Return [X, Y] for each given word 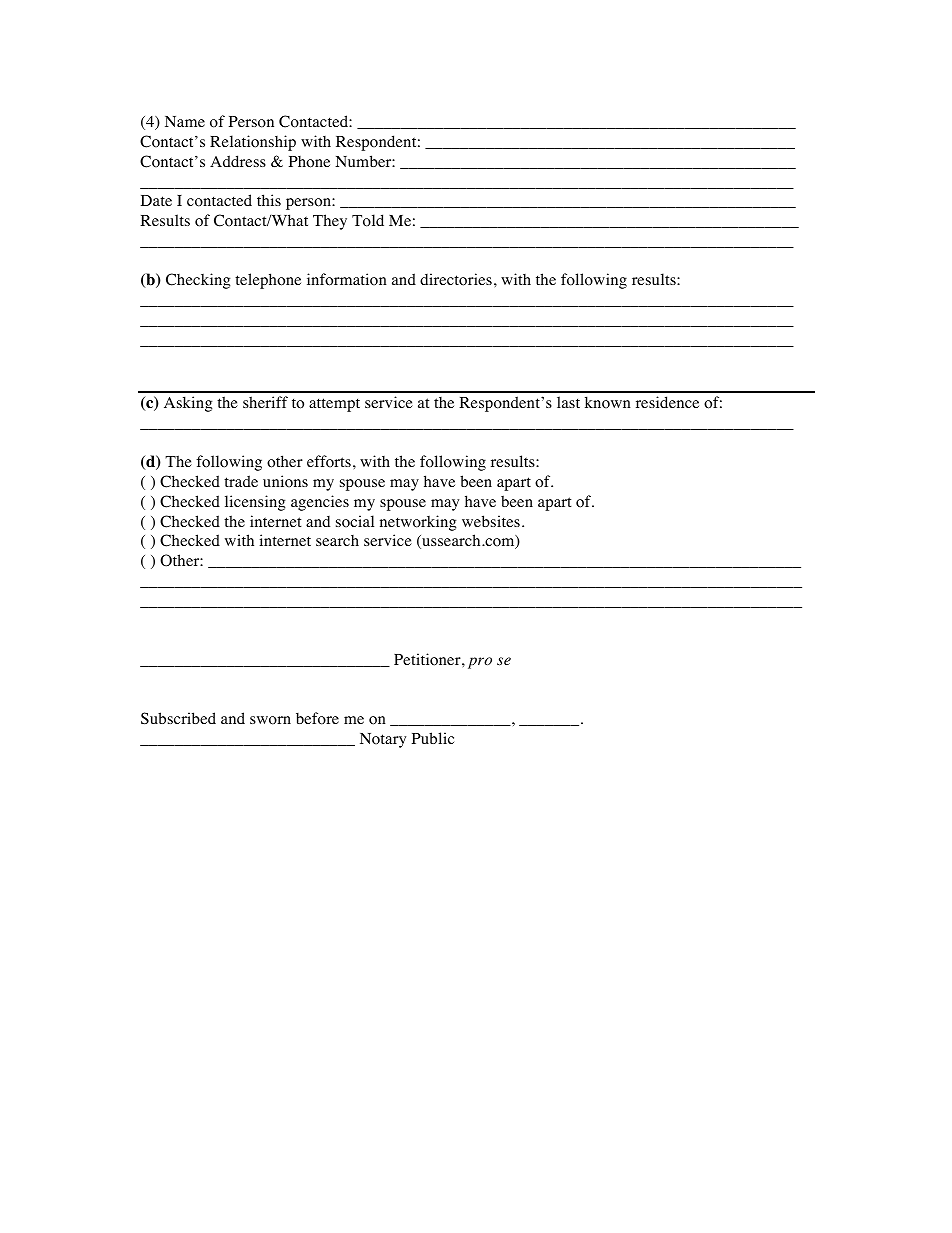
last [568, 402]
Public [433, 738]
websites [491, 521]
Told [368, 220]
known [608, 402]
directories [456, 279]
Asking [188, 404]
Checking [198, 281]
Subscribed [178, 718]
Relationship [253, 143]
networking [418, 523]
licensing [255, 503]
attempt [334, 405]
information [347, 279]
